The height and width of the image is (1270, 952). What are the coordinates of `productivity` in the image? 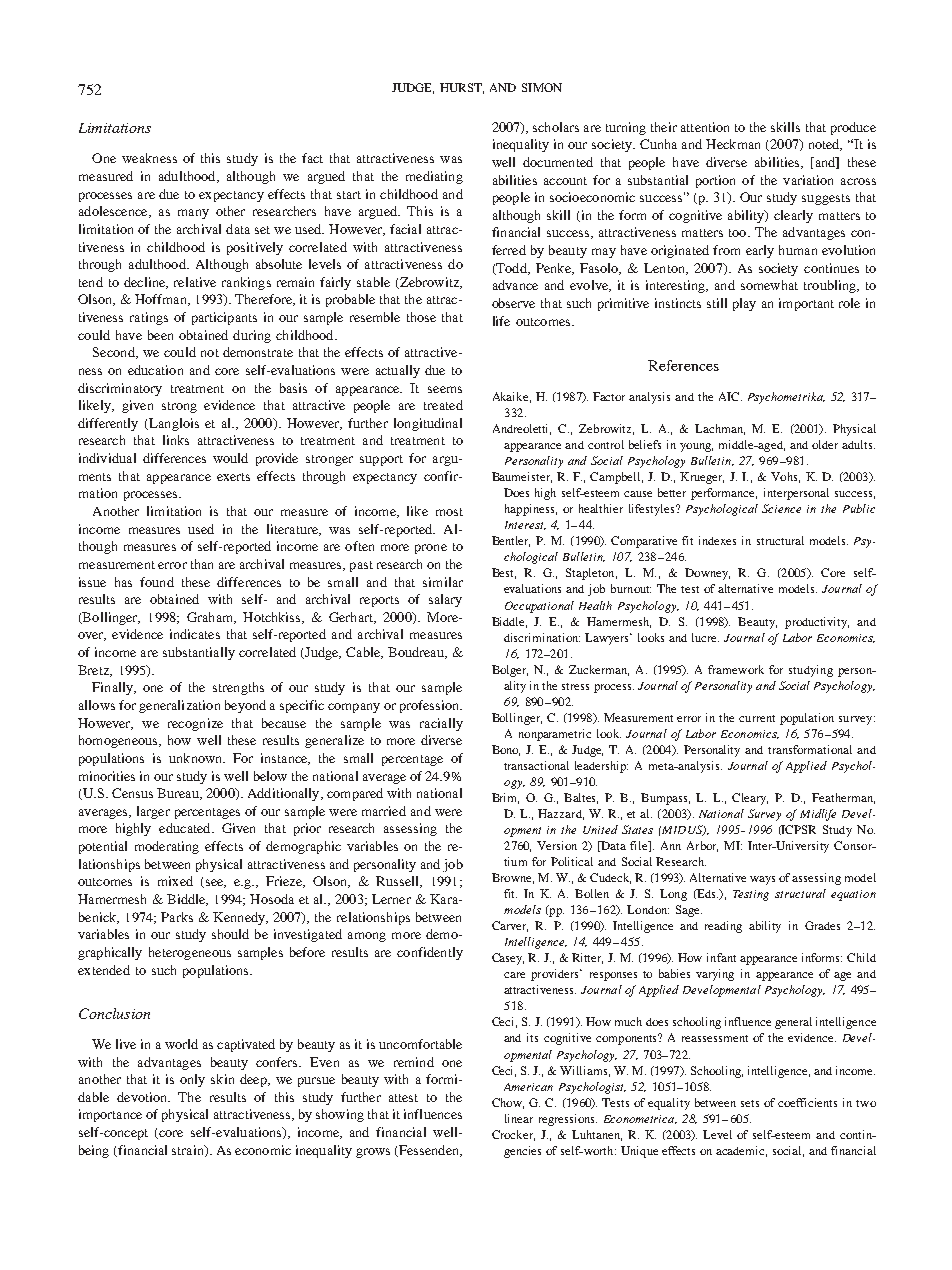 It's located at (817, 623).
